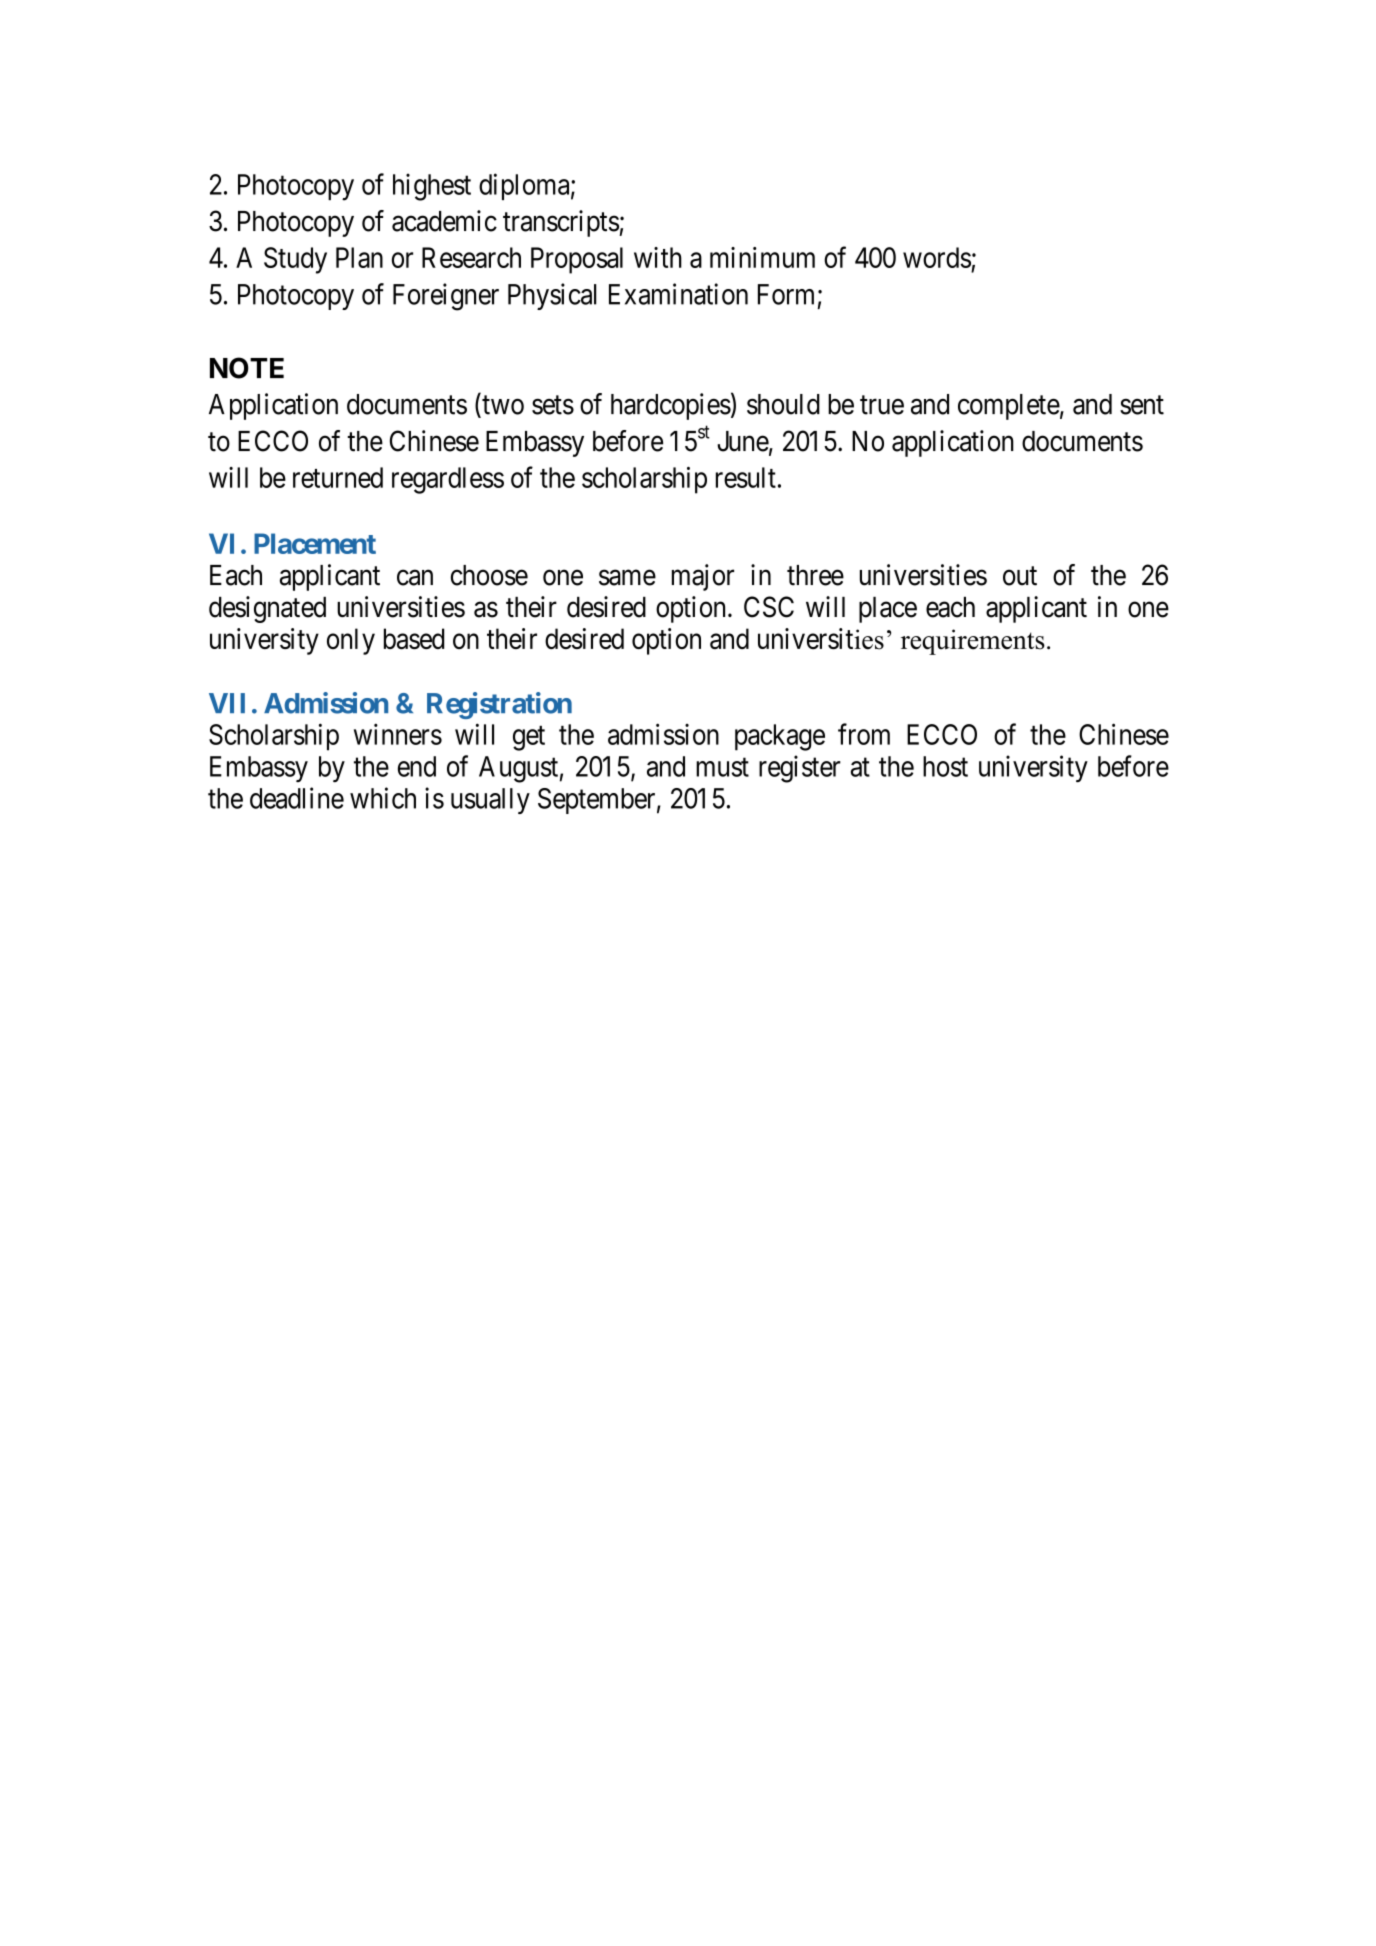 This page has height=1946, width=1376. Describe the element at coordinates (746, 477) in the page. I see `result` at that location.
